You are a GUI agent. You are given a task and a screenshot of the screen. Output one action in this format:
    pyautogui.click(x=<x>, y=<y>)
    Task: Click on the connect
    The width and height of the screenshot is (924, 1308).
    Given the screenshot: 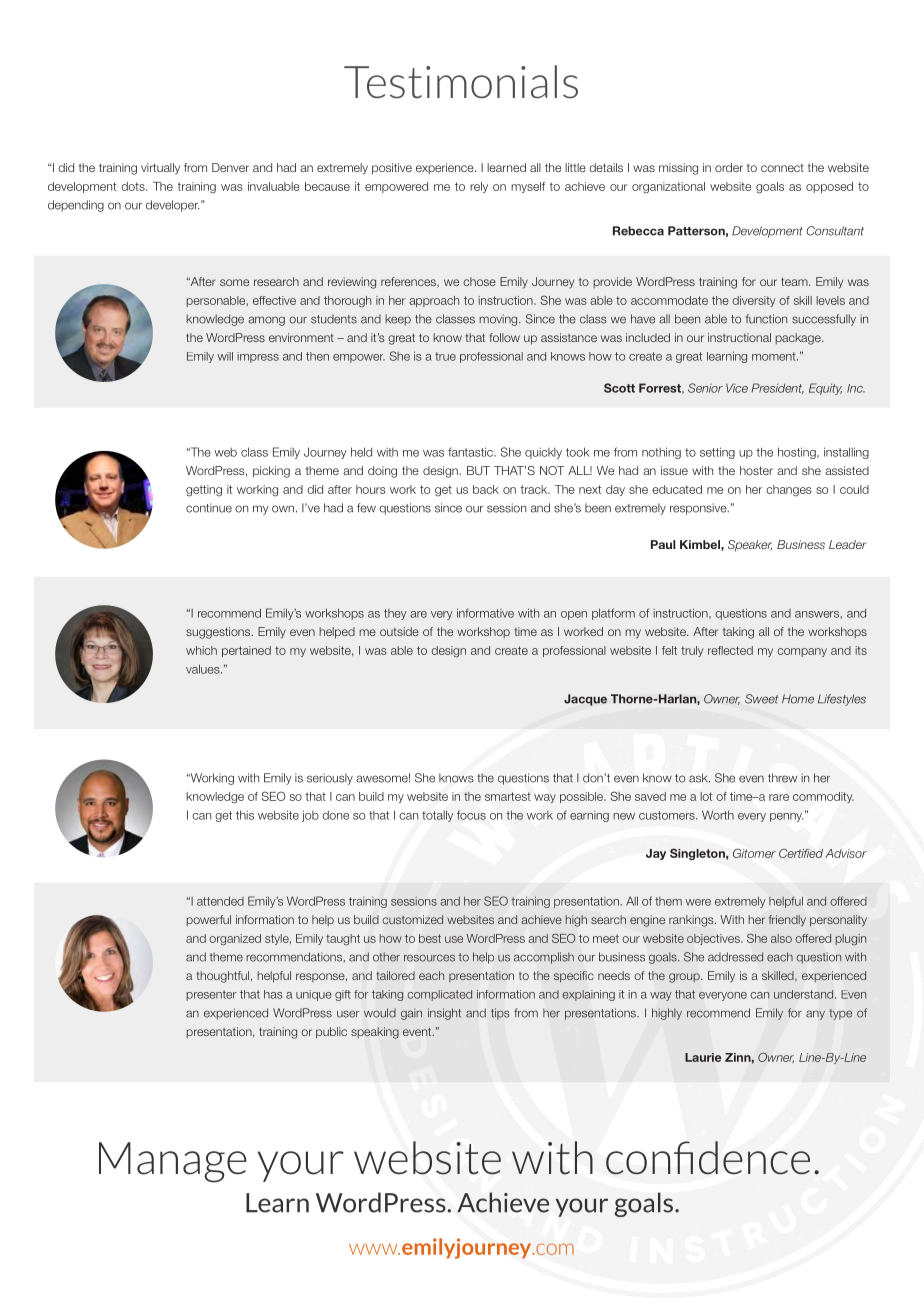 What is the action you would take?
    pyautogui.click(x=782, y=168)
